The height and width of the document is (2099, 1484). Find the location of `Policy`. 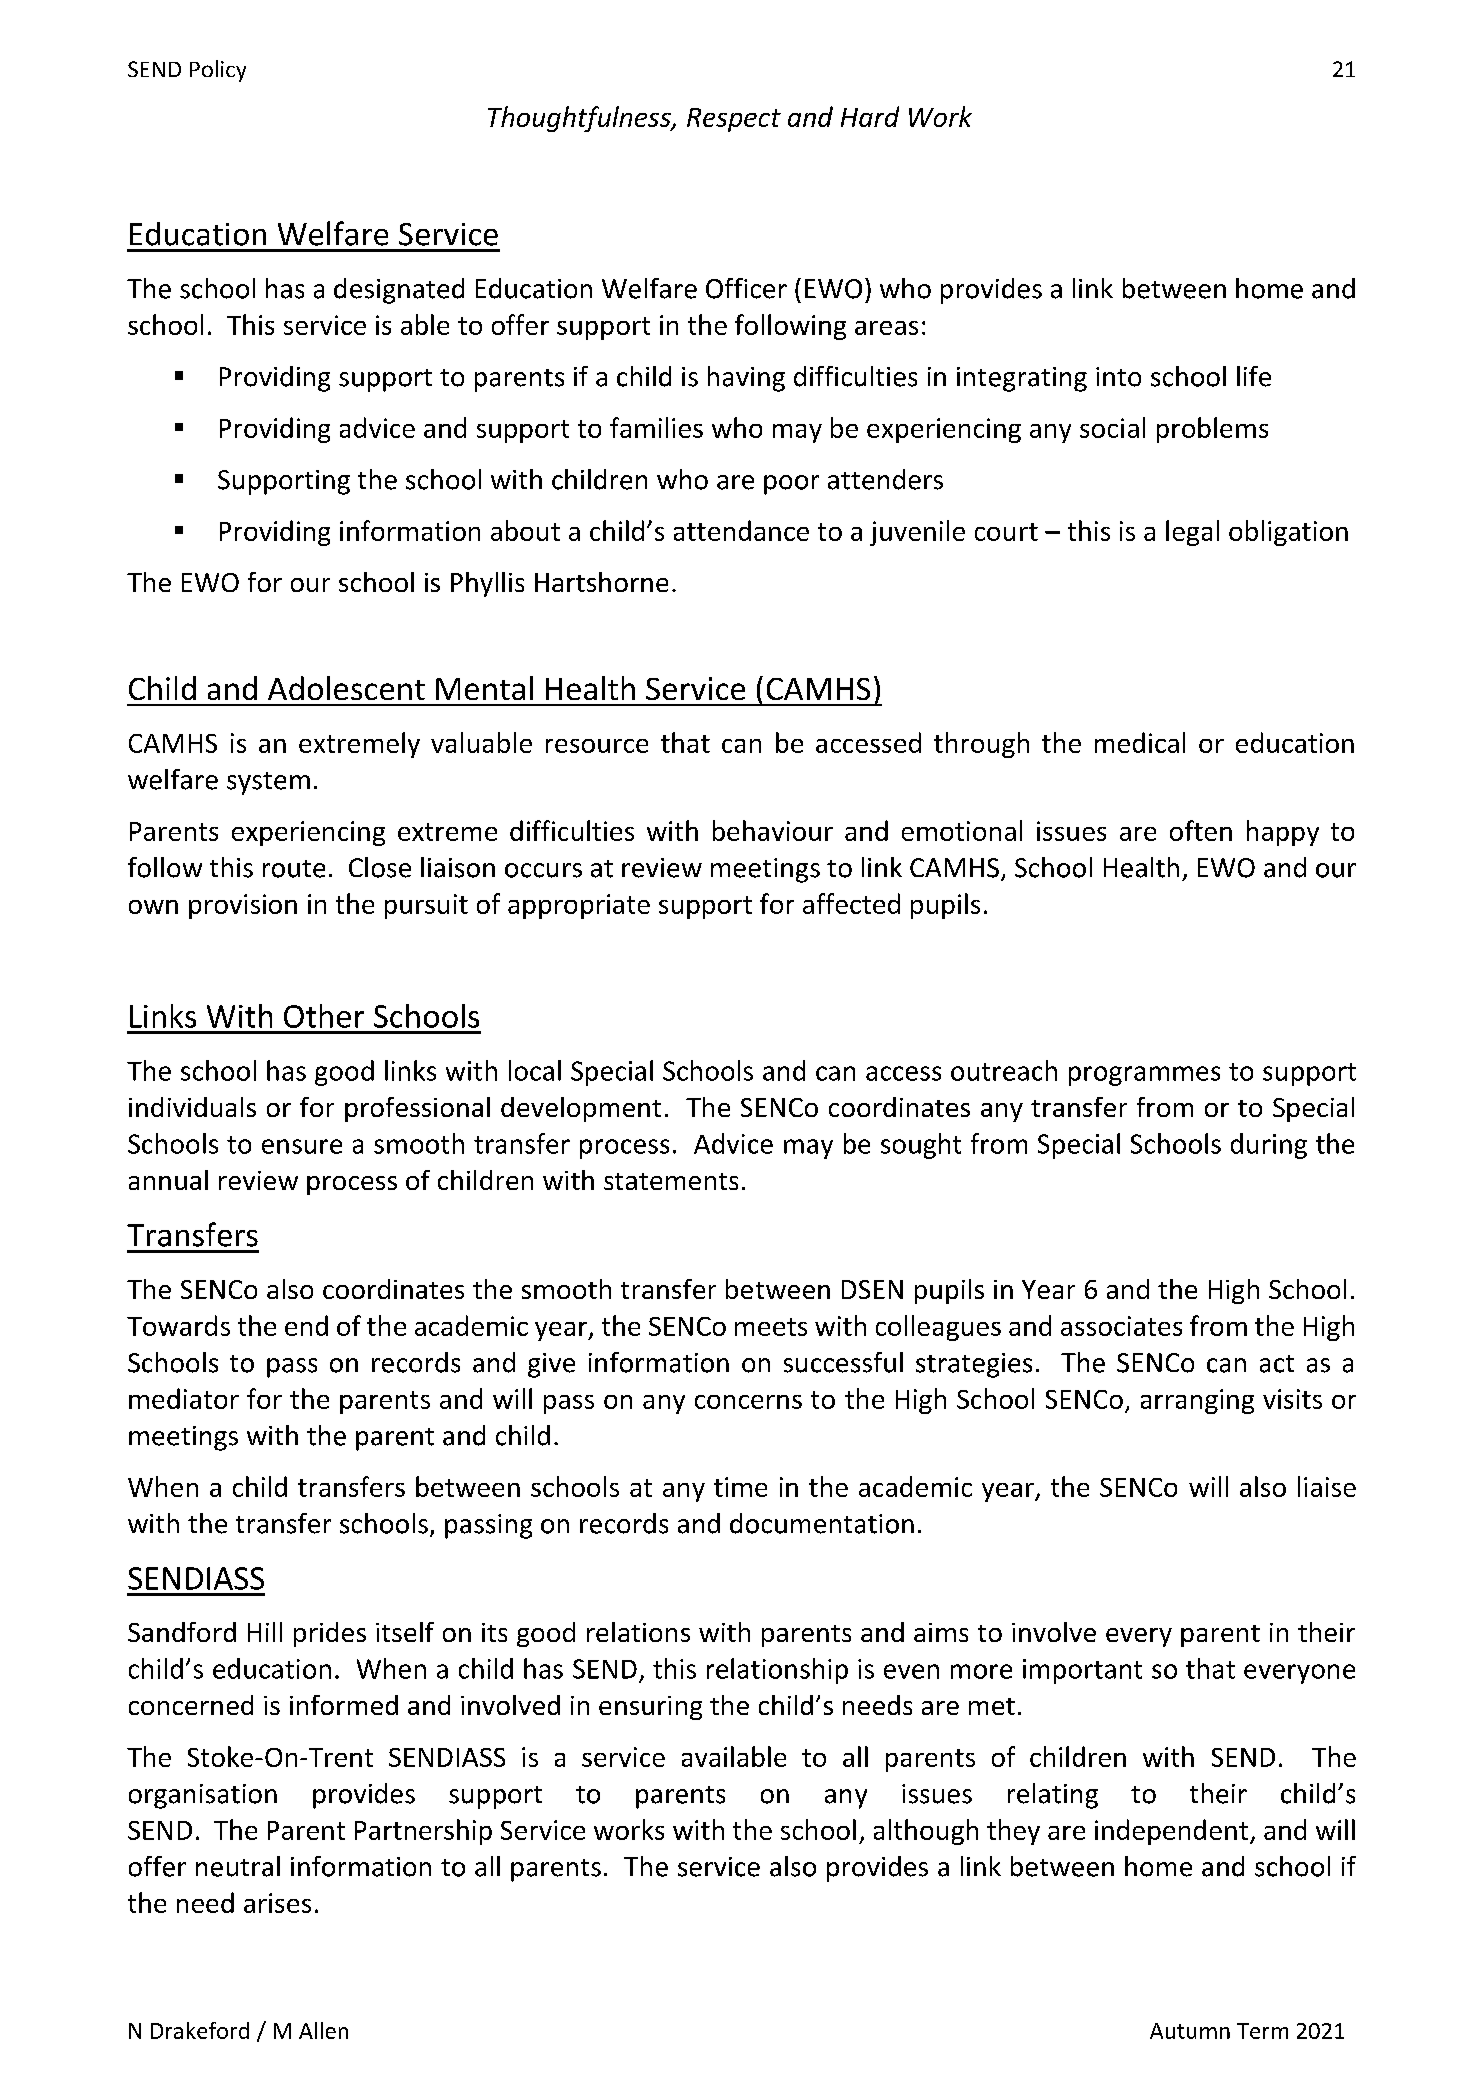

Policy is located at coordinates (218, 71).
